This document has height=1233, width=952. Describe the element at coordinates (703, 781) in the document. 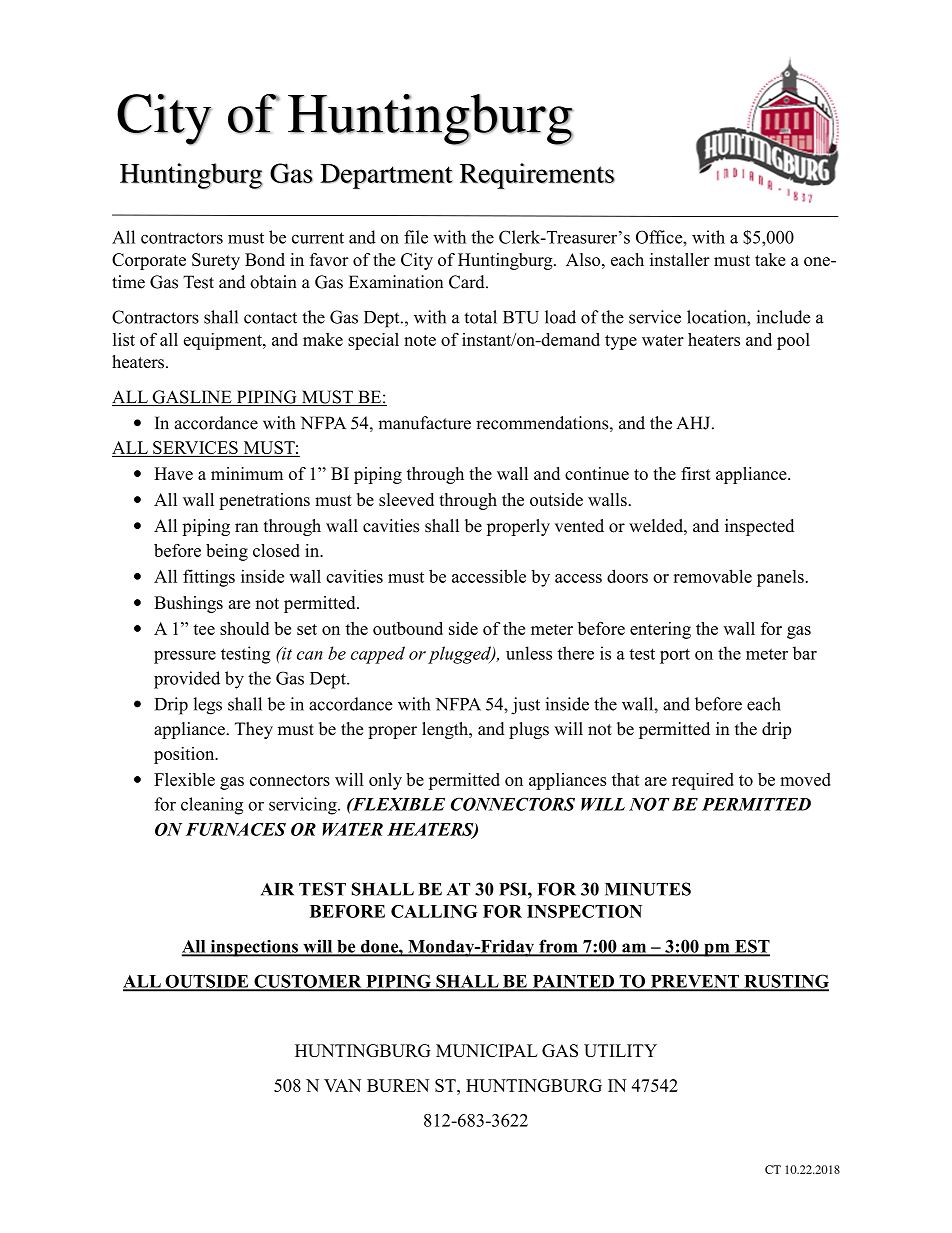

I see `required` at that location.
